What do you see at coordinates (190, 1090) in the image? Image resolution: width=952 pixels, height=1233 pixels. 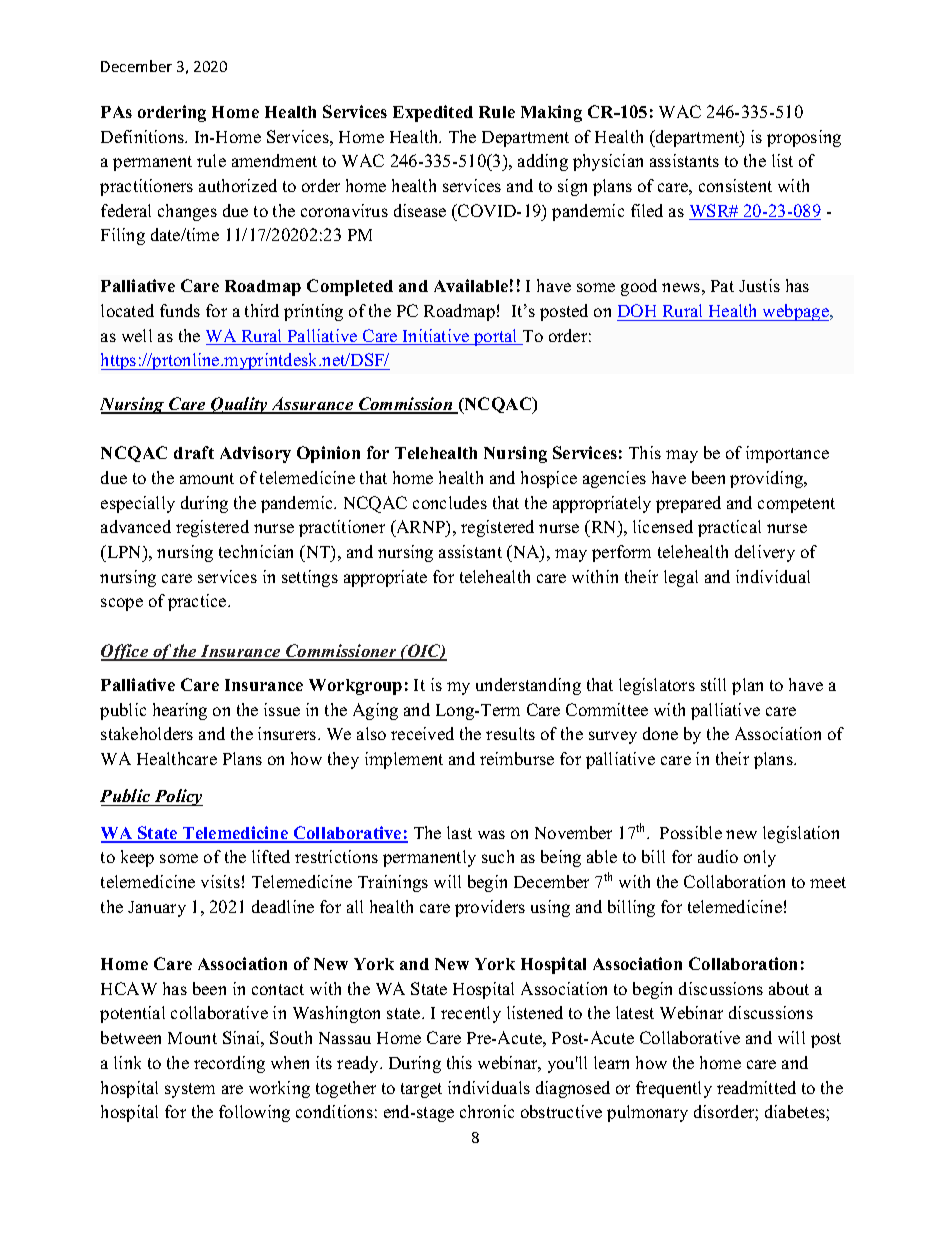 I see `system` at bounding box center [190, 1090].
